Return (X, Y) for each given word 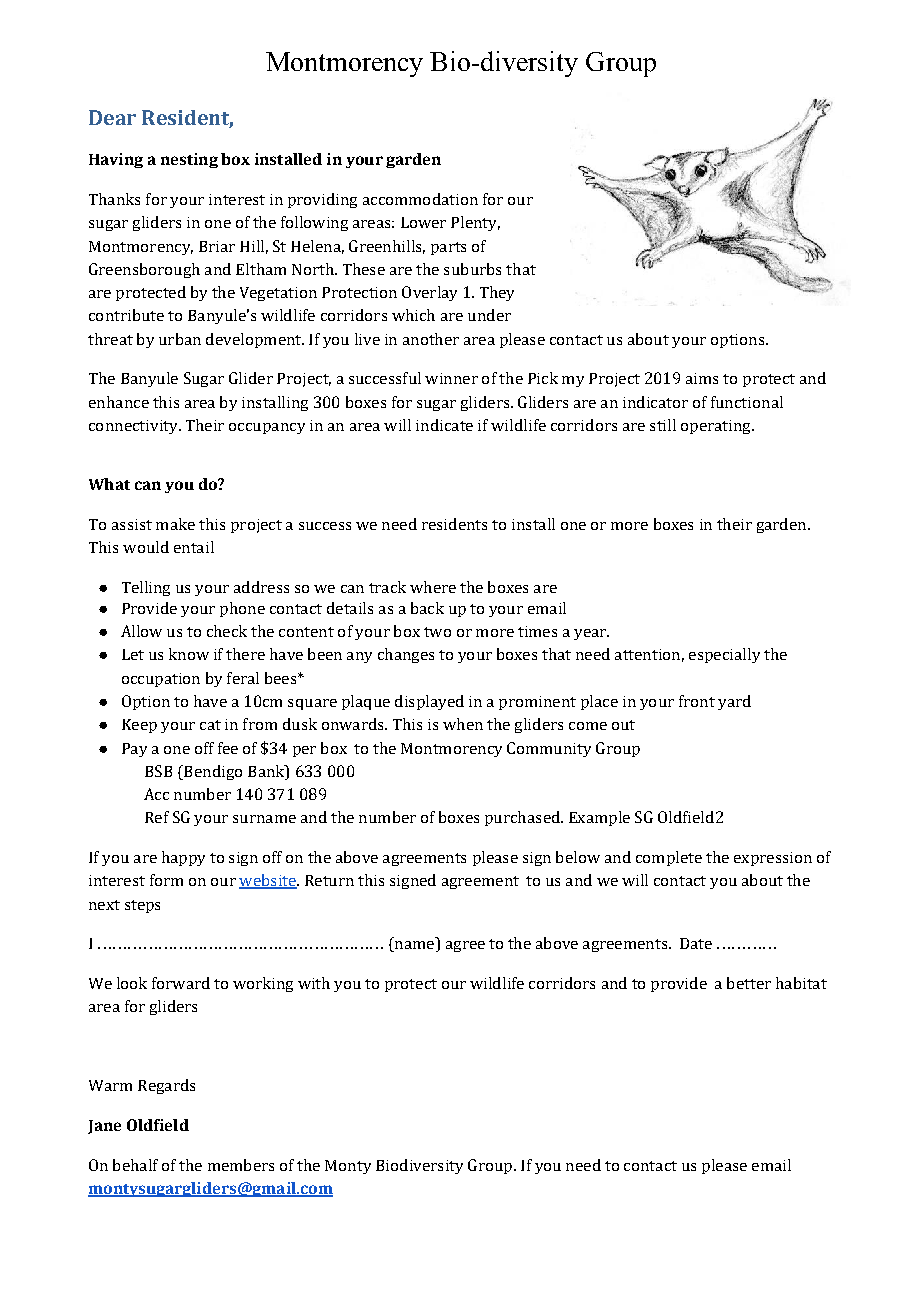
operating (717, 427)
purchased (523, 818)
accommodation (420, 199)
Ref (157, 817)
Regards (166, 1086)
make (175, 524)
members (241, 1165)
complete (669, 858)
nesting (189, 160)
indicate (444, 425)
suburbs (472, 269)
